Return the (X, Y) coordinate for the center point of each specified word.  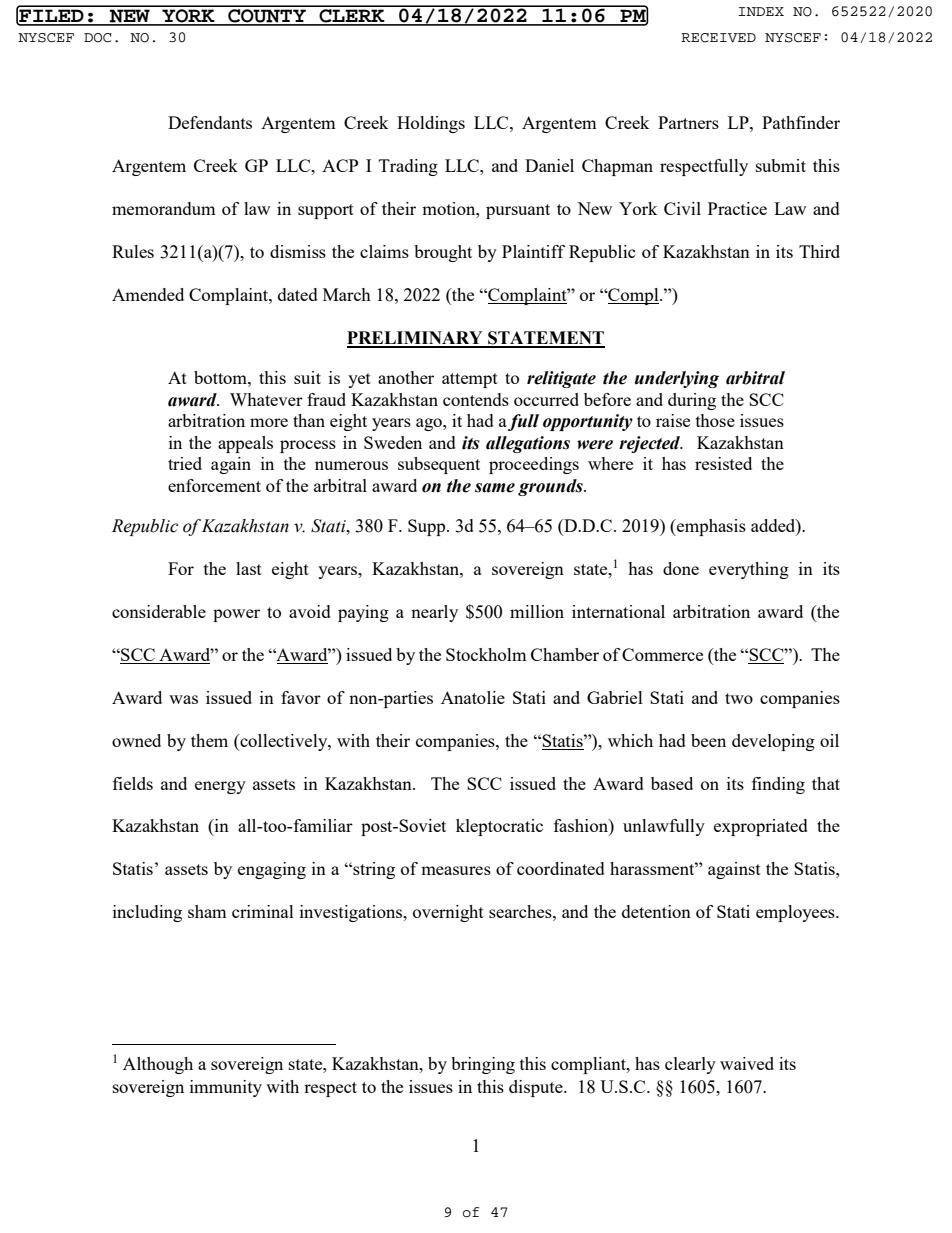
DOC (97, 38)
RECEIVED (718, 38)
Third (819, 251)
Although (158, 1065)
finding (778, 785)
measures (456, 870)
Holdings (431, 124)
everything (749, 570)
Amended (148, 294)
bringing (483, 1065)
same (495, 488)
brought (443, 253)
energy (220, 787)
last (249, 568)
